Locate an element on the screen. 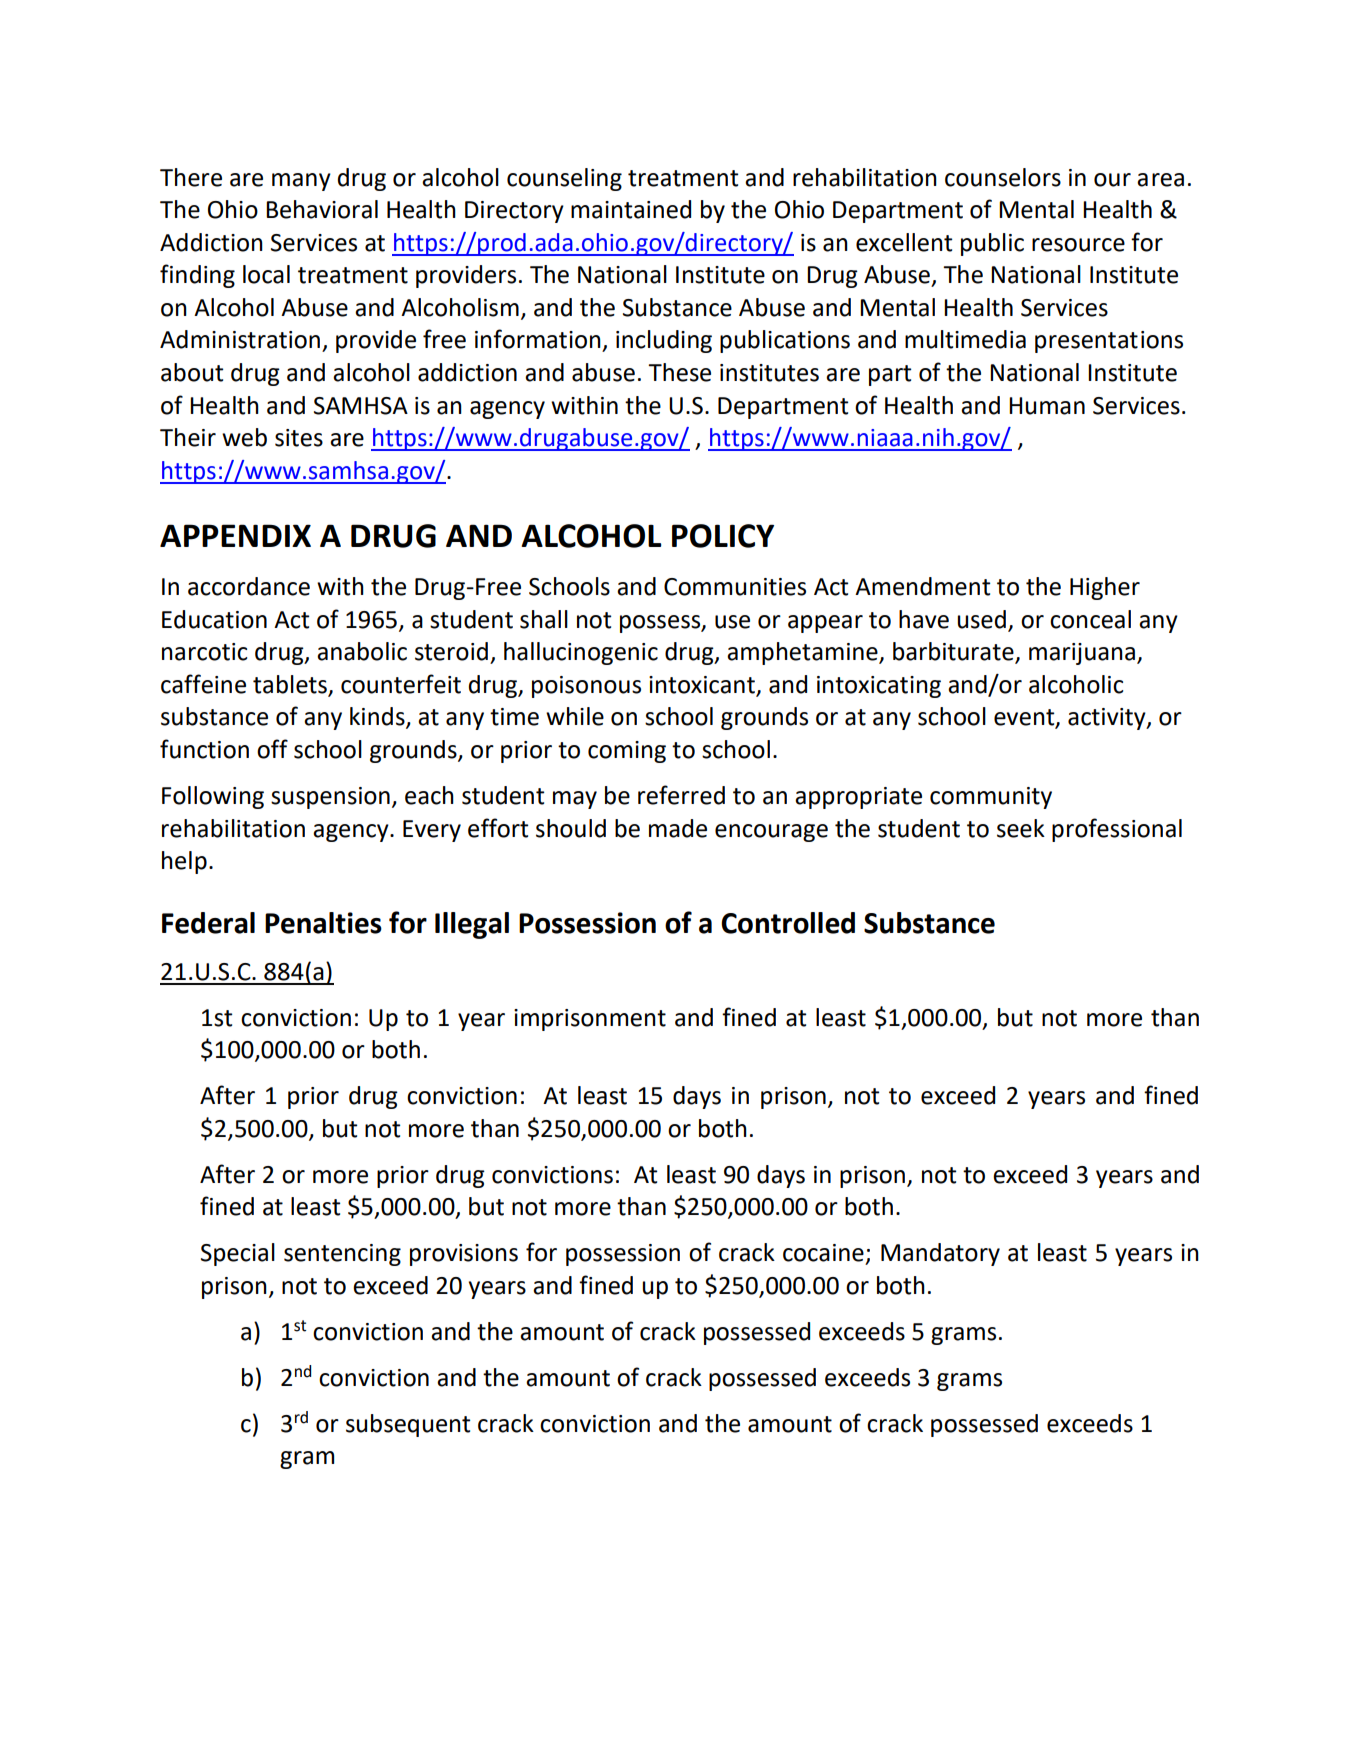 The height and width of the screenshot is (1762, 1361). maintained is located at coordinates (631, 209).
